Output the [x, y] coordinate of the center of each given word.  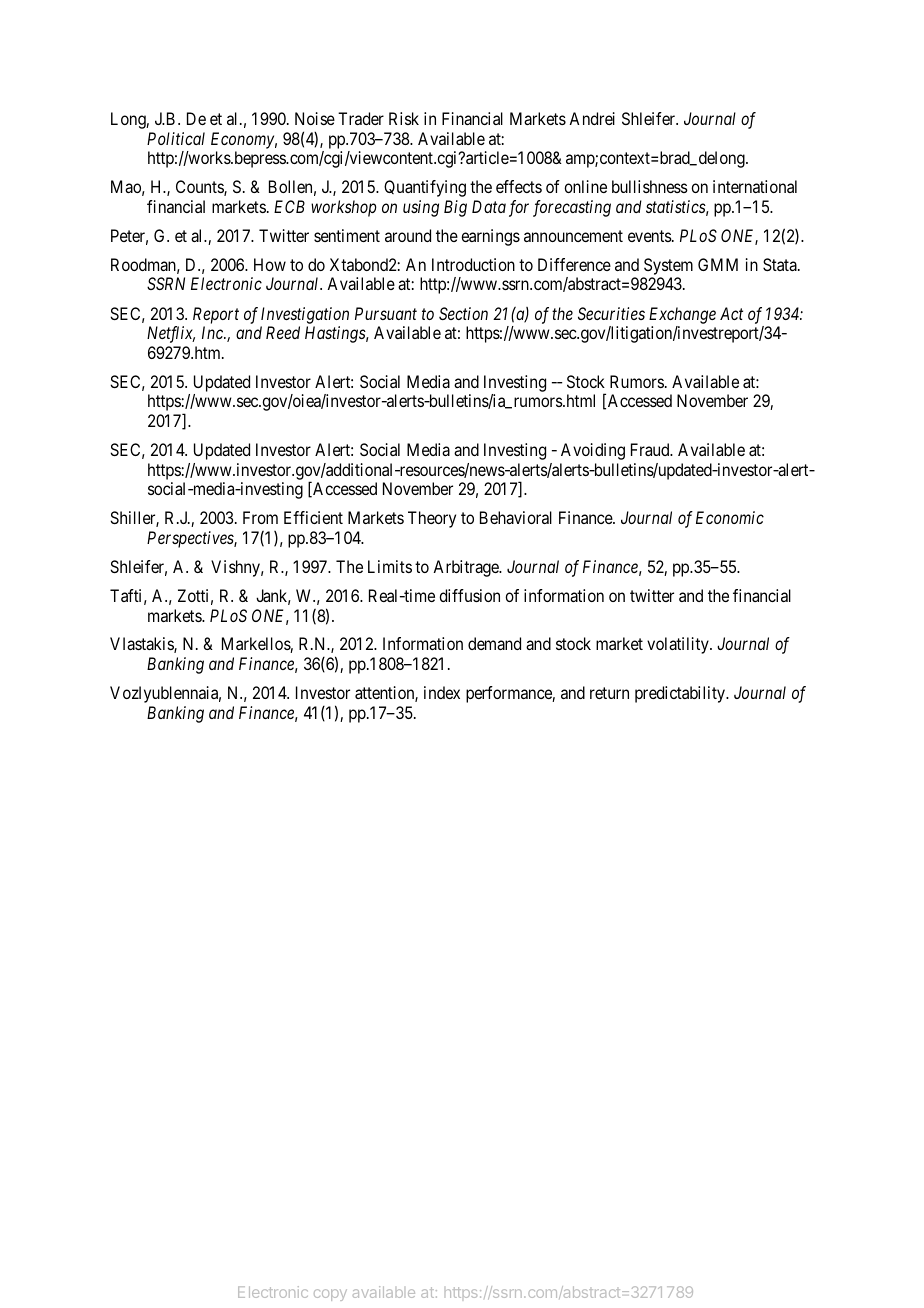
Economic [730, 517]
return [609, 693]
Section [463, 313]
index [442, 692]
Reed [283, 332]
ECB [289, 206]
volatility [679, 645]
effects [519, 186]
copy [330, 1295]
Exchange [682, 315]
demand [494, 643]
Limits [390, 566]
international [755, 186]
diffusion [469, 595]
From [260, 517]
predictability [681, 694]
